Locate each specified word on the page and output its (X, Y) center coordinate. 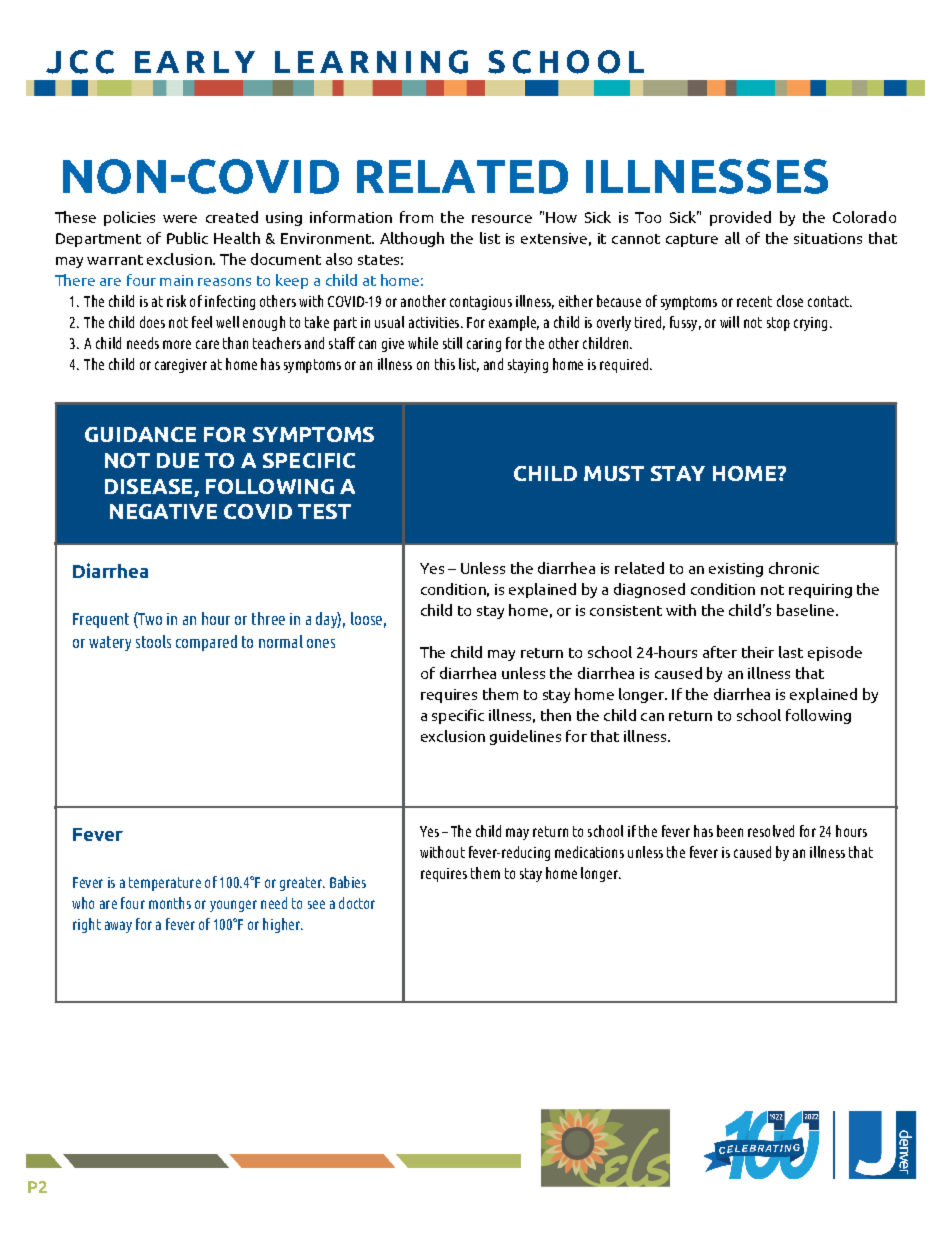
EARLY (195, 62)
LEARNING (371, 62)
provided (740, 218)
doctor (357, 903)
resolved (771, 831)
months (170, 903)
